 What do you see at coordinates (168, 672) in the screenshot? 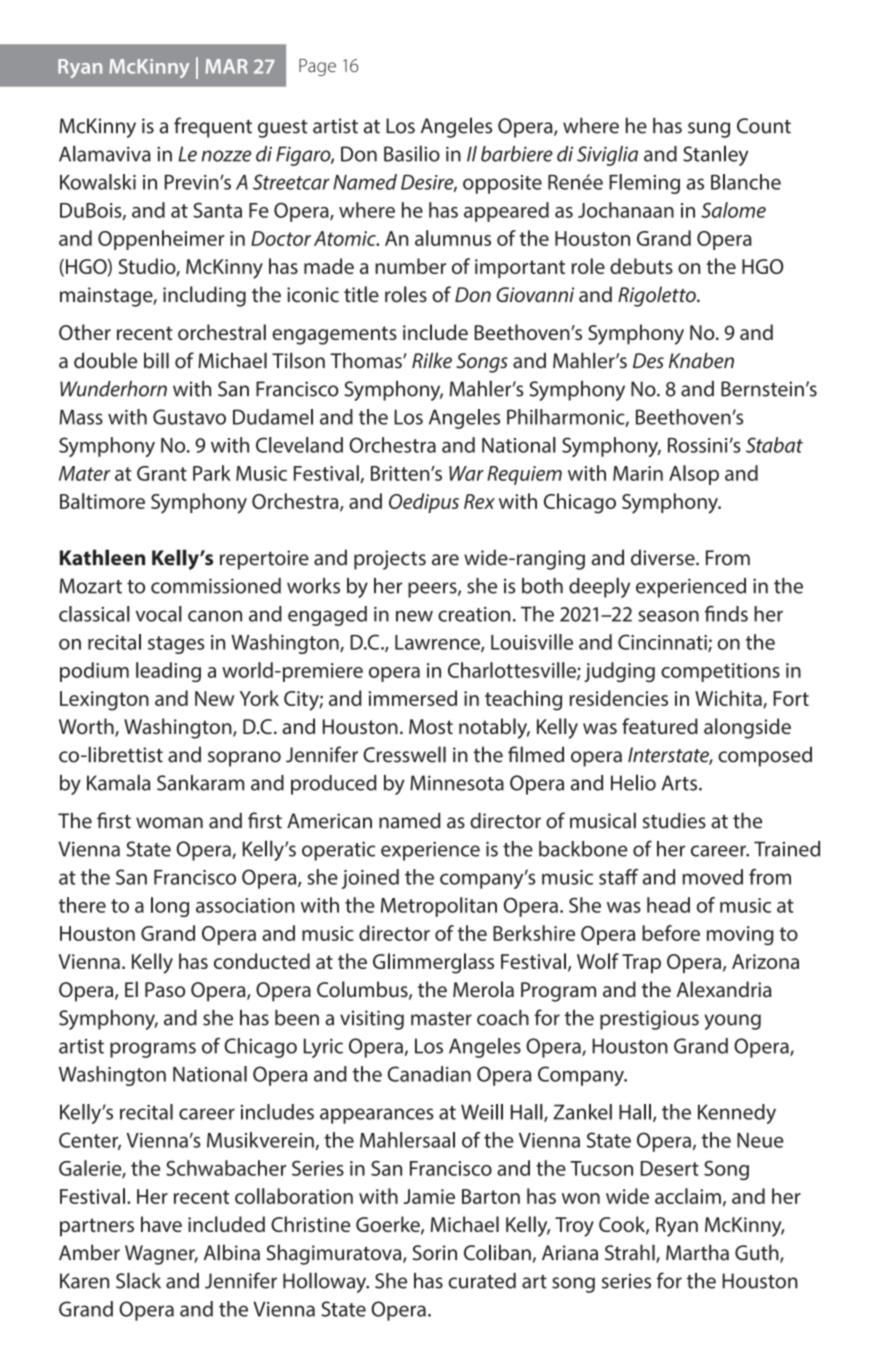
I see `leading` at bounding box center [168, 672].
